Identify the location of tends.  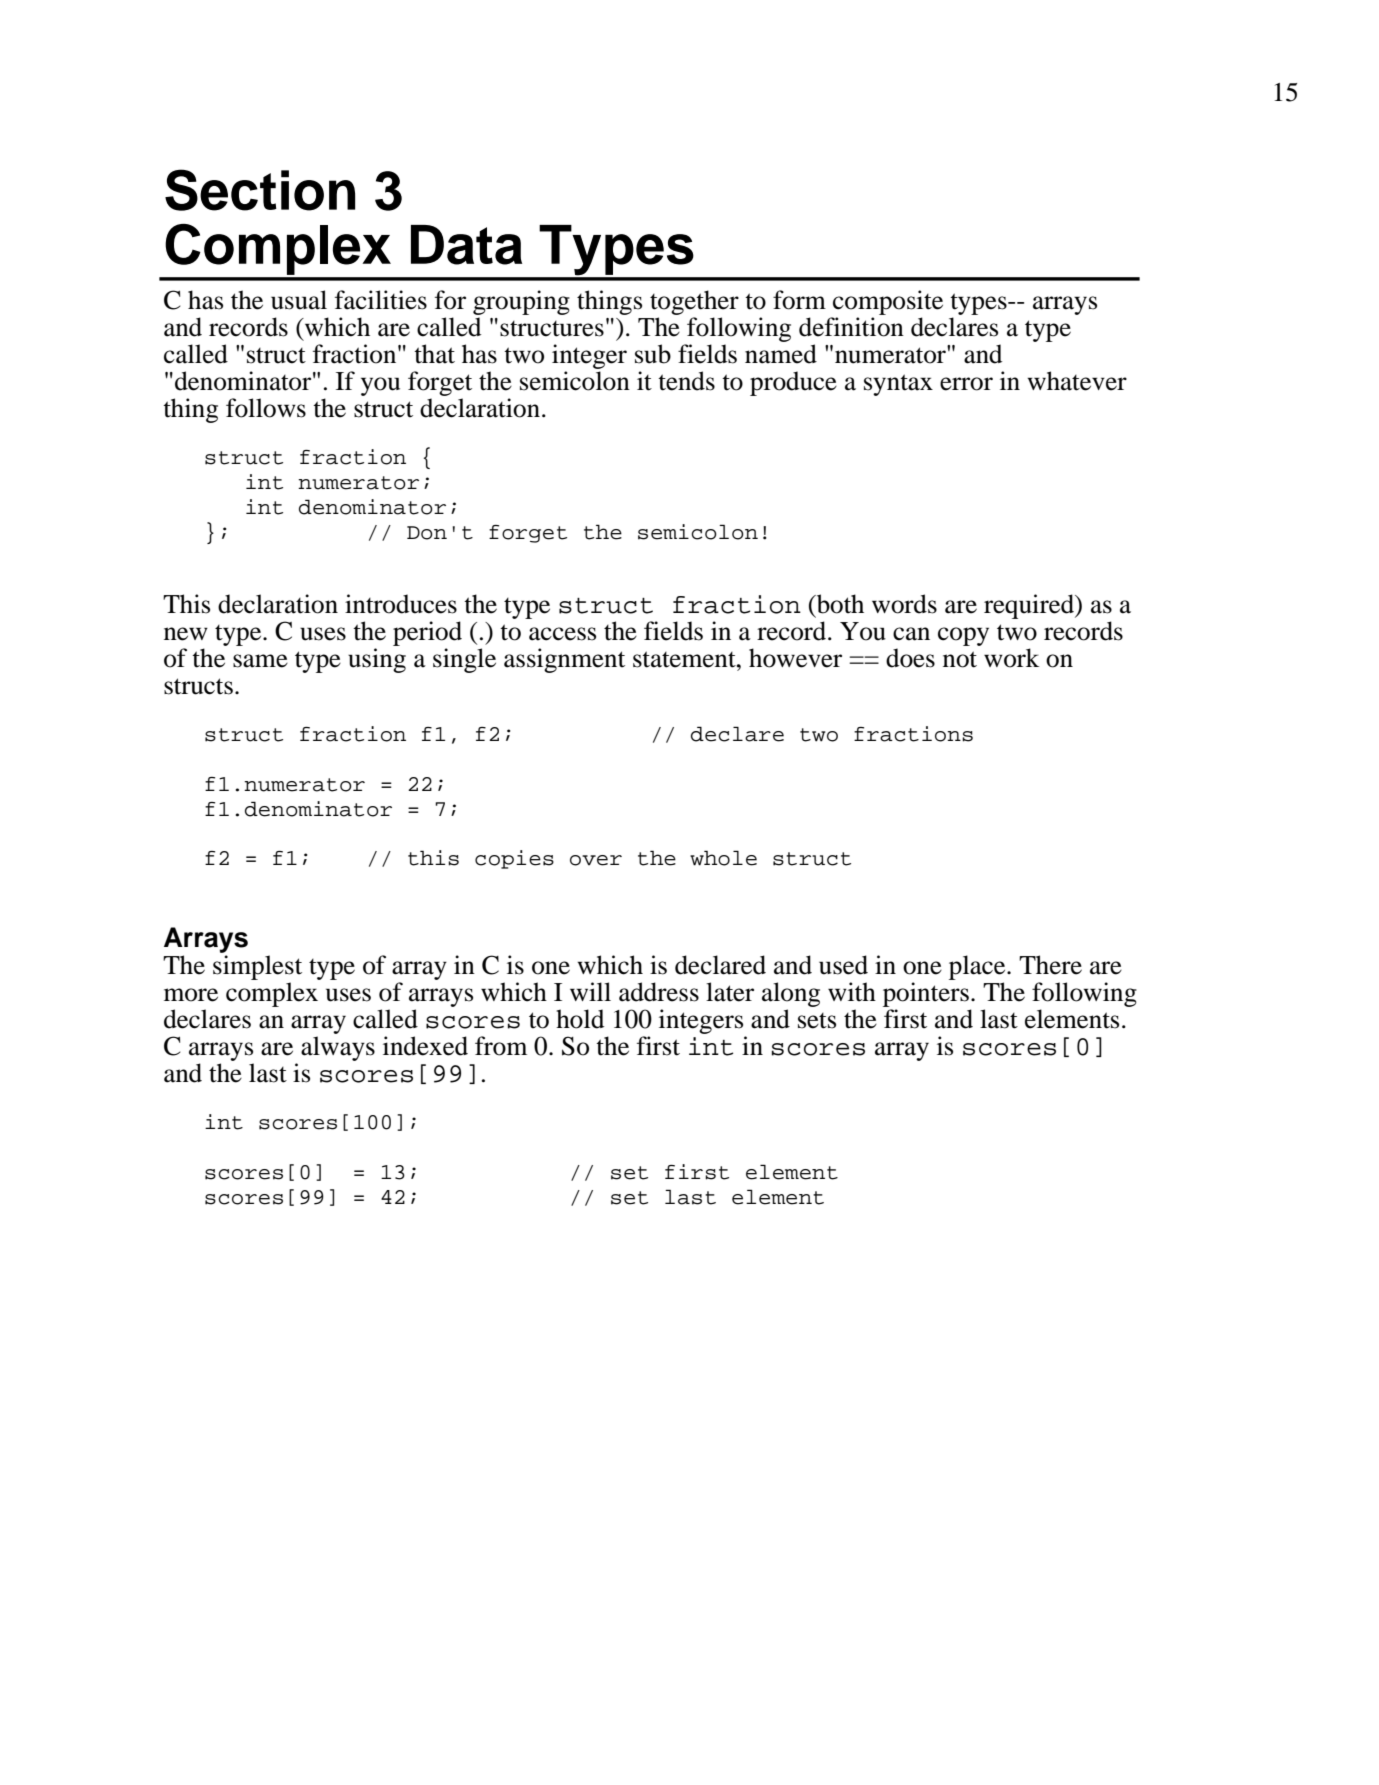
(686, 381).
